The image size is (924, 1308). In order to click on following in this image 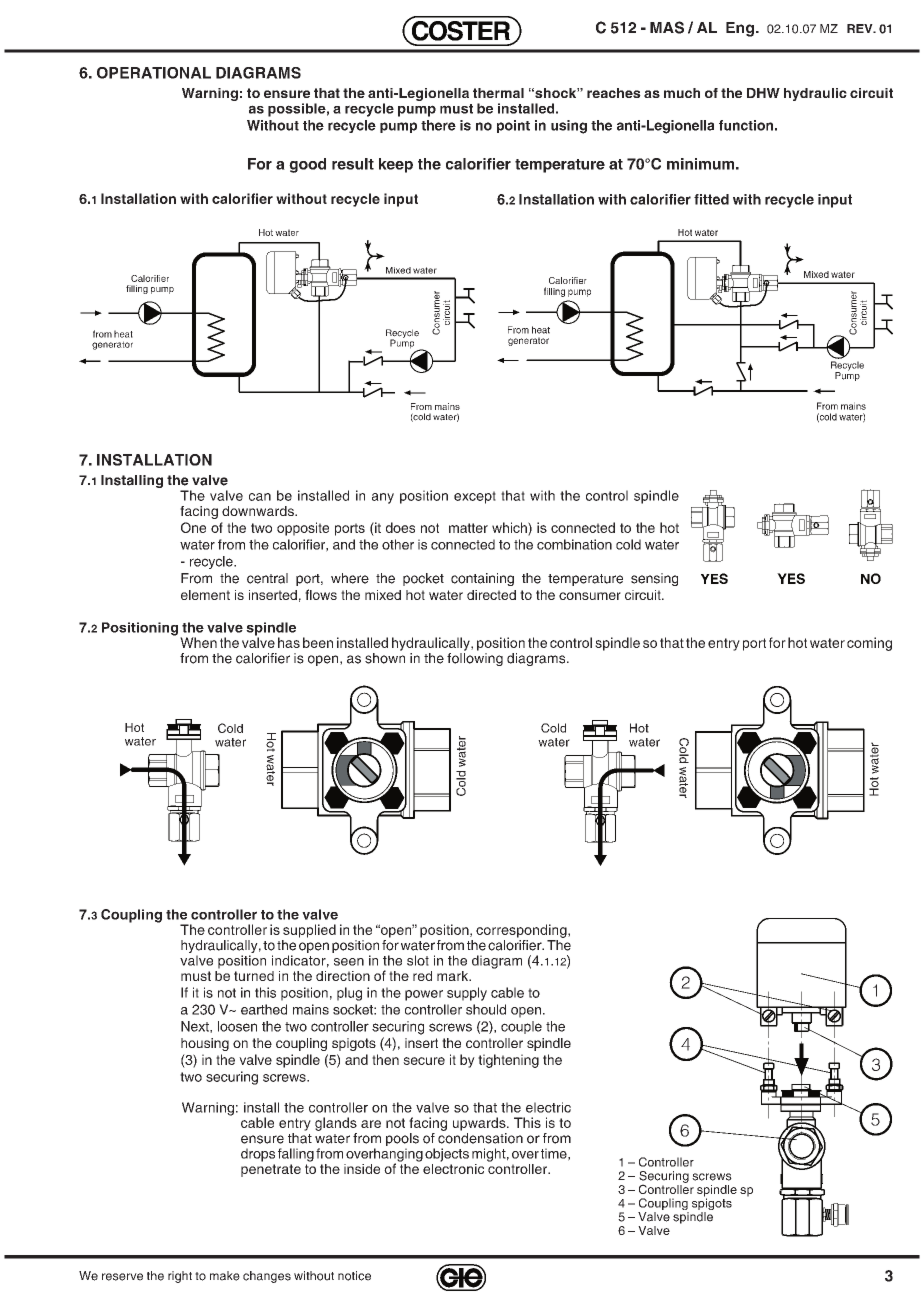, I will do `click(475, 658)`.
